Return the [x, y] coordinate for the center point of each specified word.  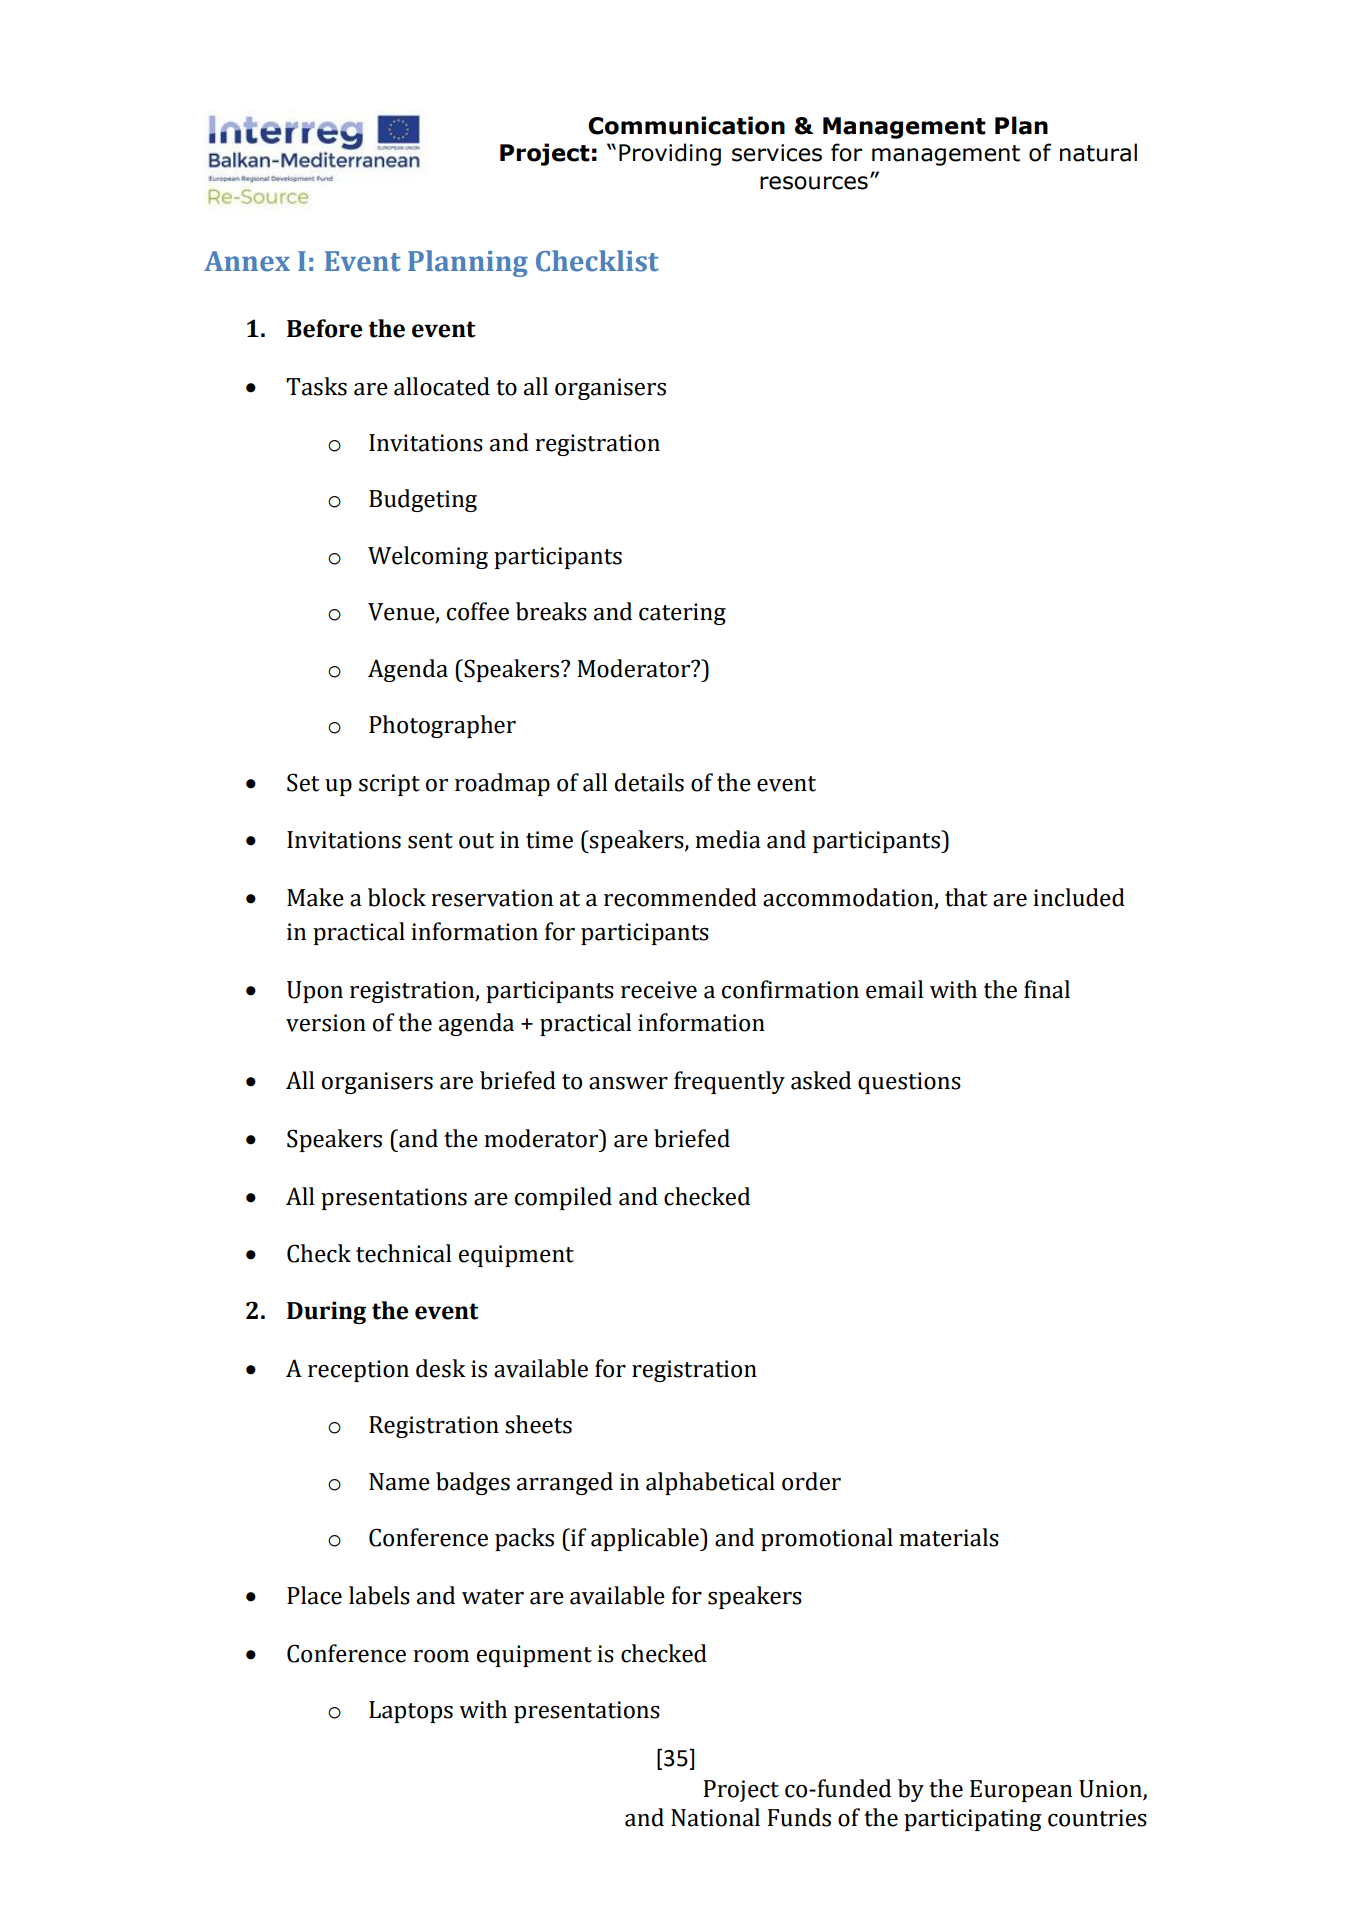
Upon [315, 992]
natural [1098, 152]
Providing [670, 154]
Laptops [411, 1712]
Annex [247, 261]
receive [659, 990]
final [1047, 989]
